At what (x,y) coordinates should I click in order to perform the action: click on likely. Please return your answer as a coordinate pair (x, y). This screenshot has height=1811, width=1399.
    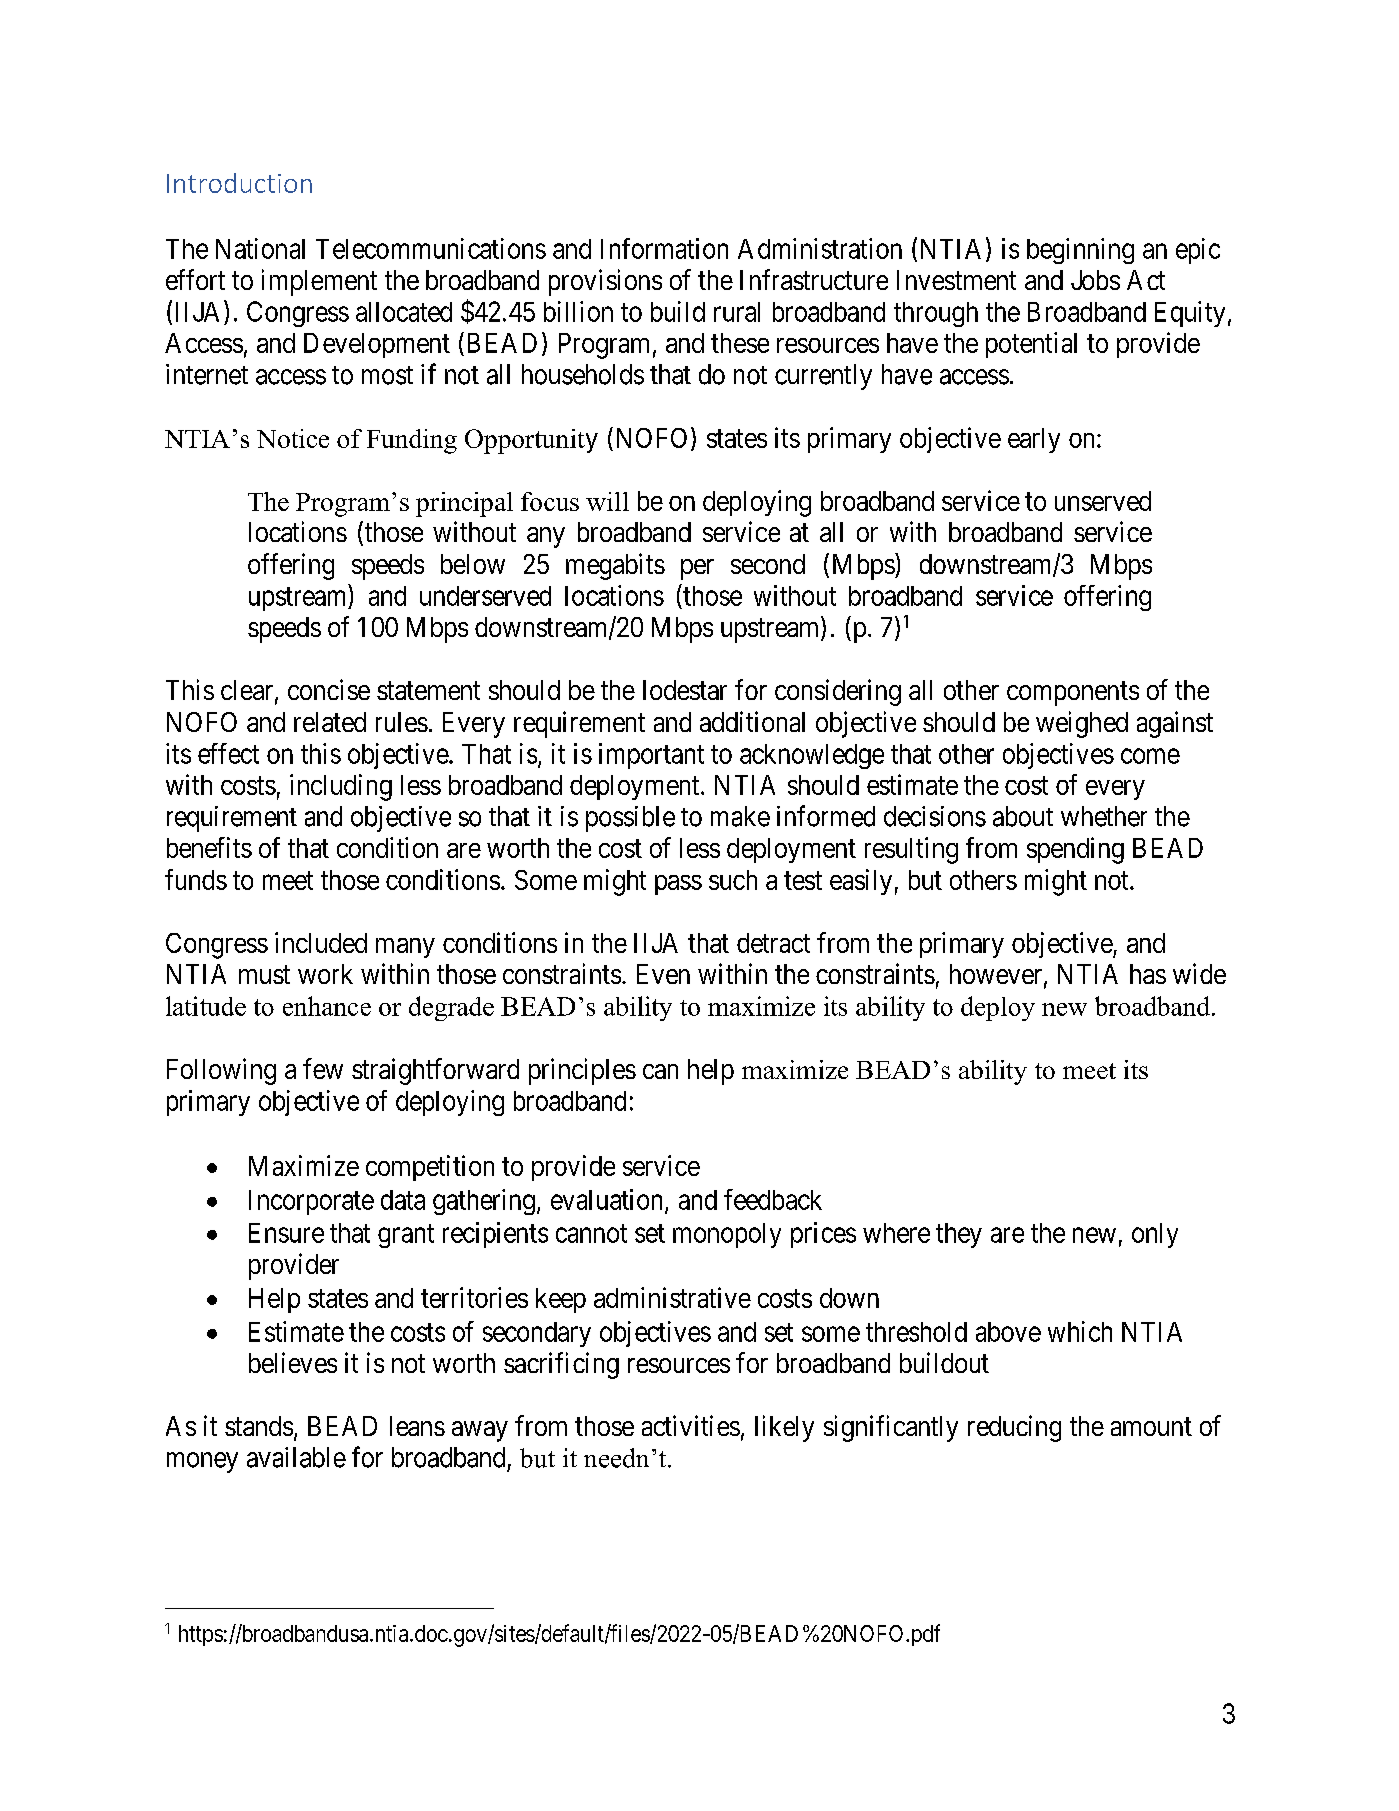
    Looking at the image, I should click on (784, 1428).
